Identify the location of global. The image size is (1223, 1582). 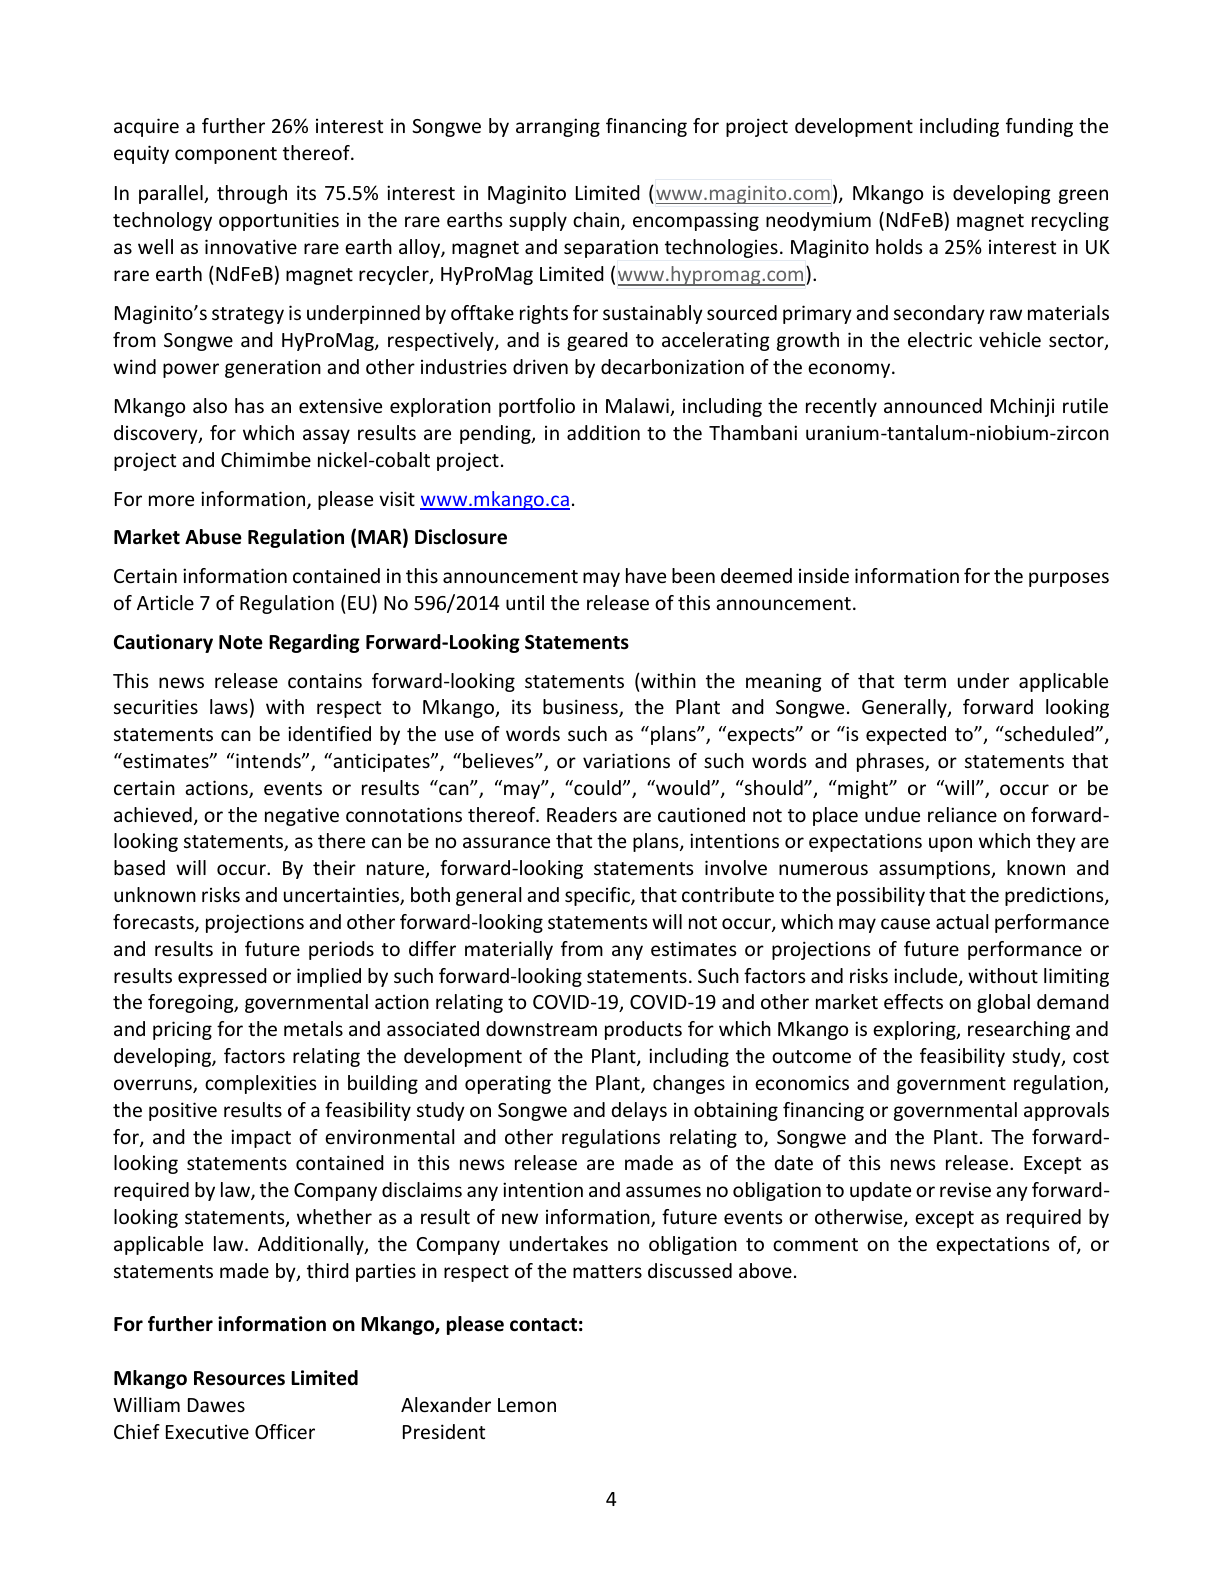
(1003, 1003).
